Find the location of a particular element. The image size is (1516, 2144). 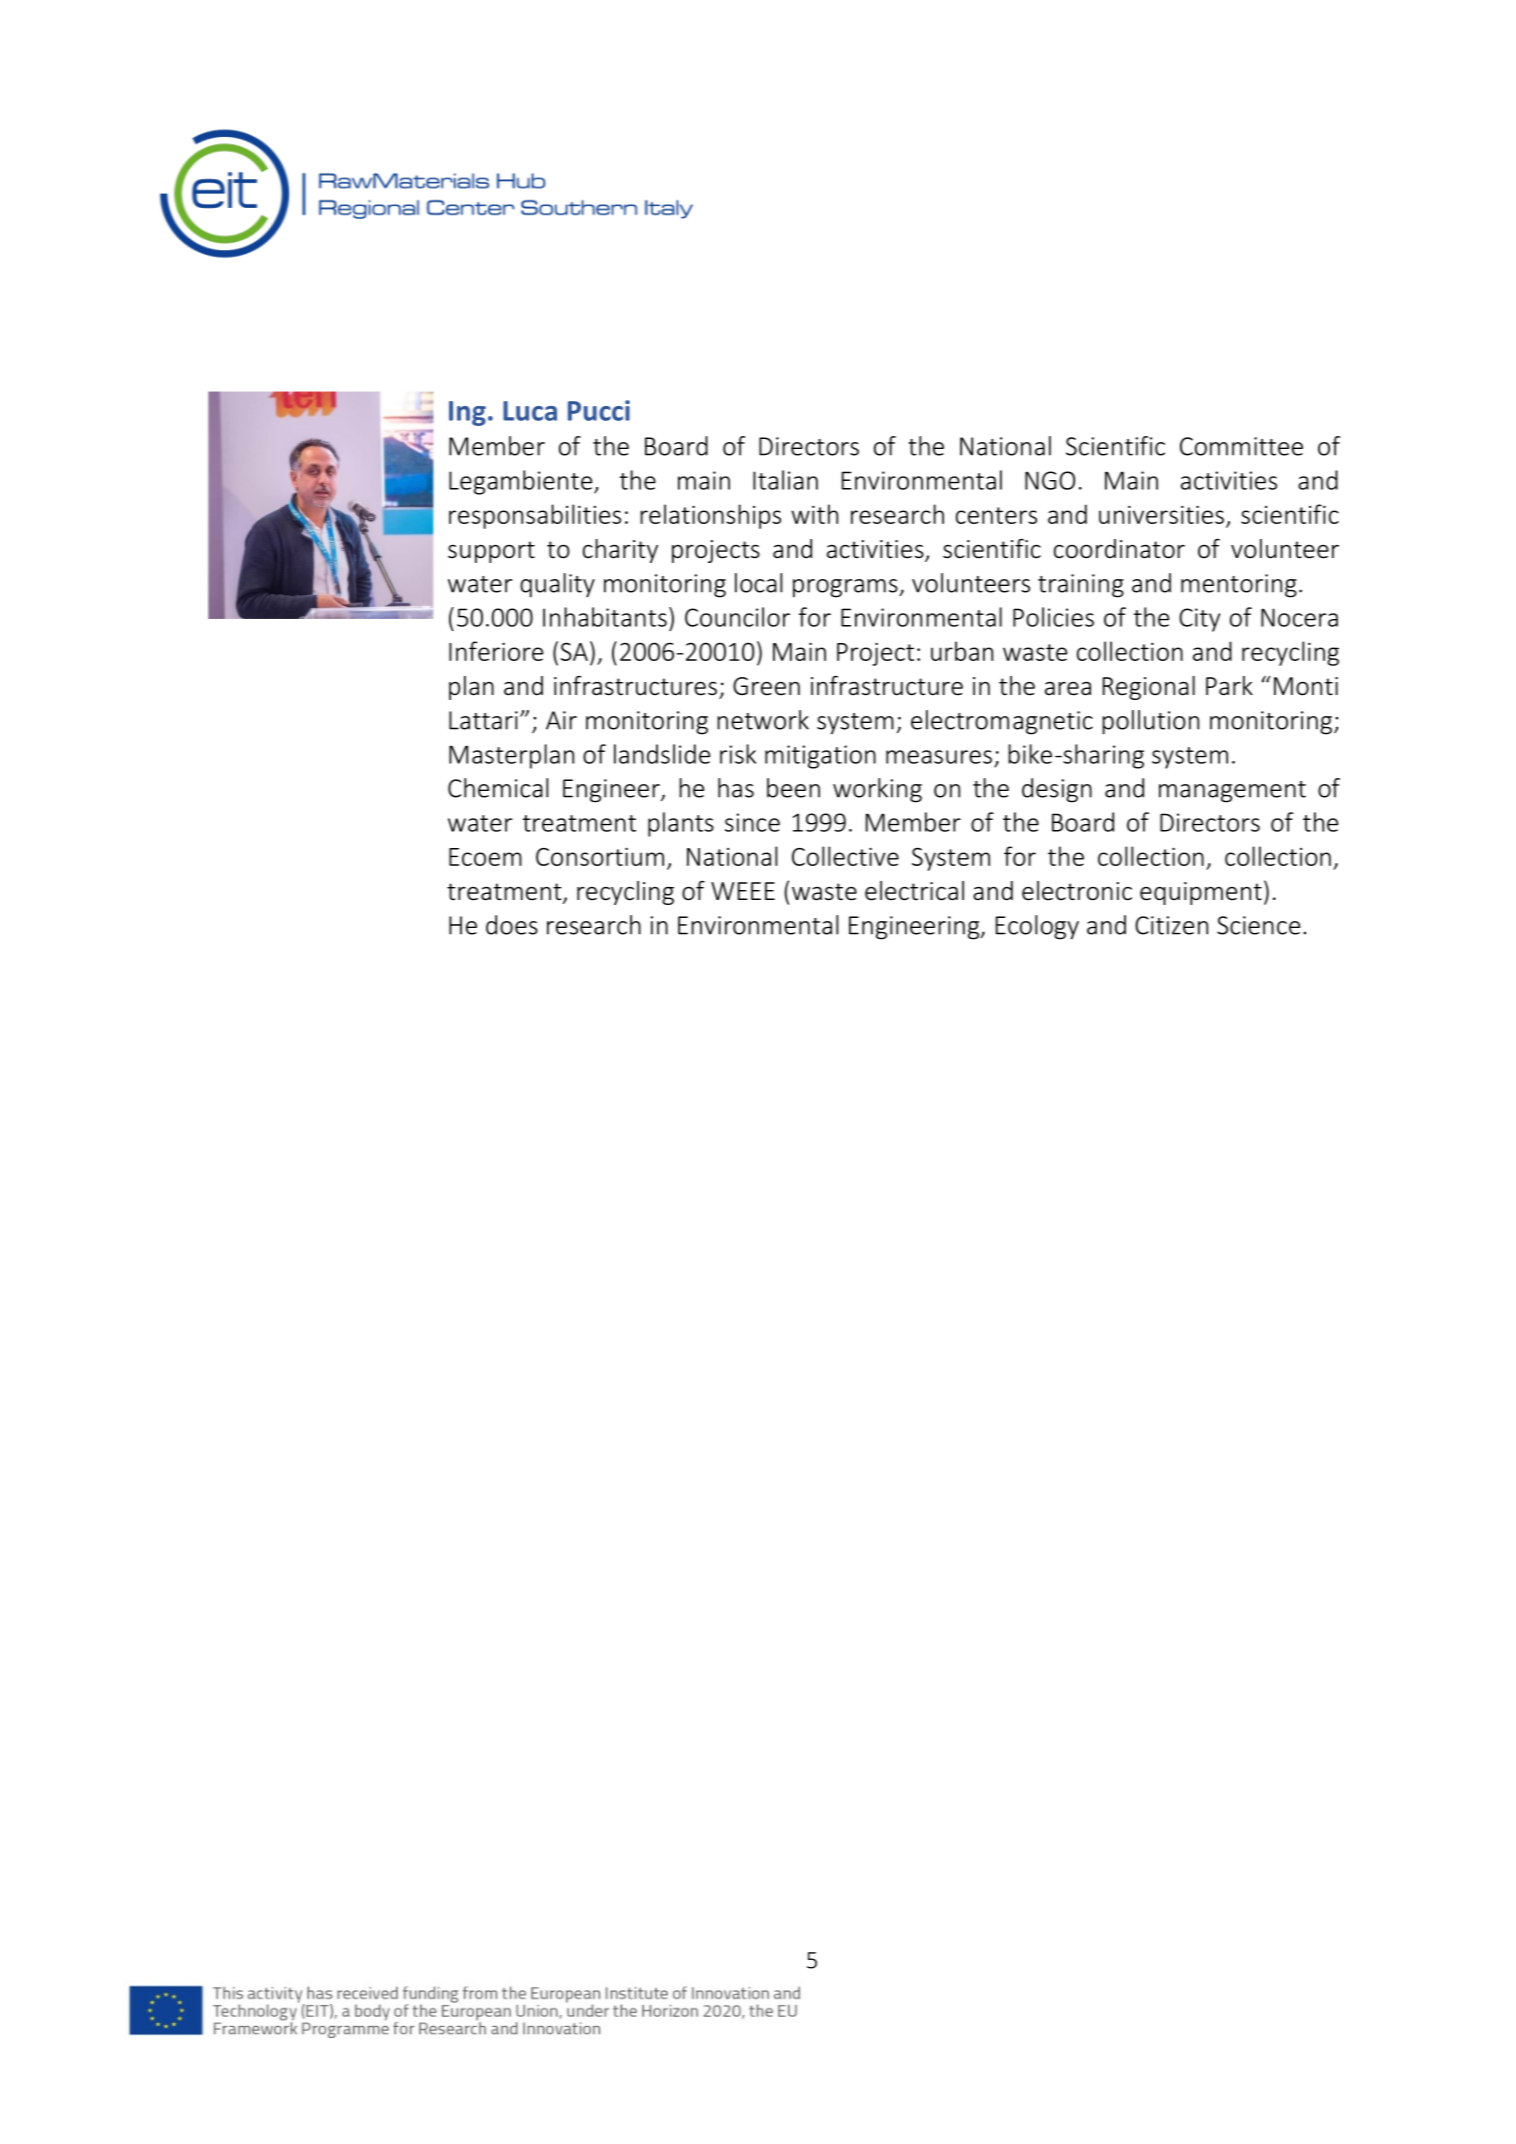

does is located at coordinates (512, 925).
